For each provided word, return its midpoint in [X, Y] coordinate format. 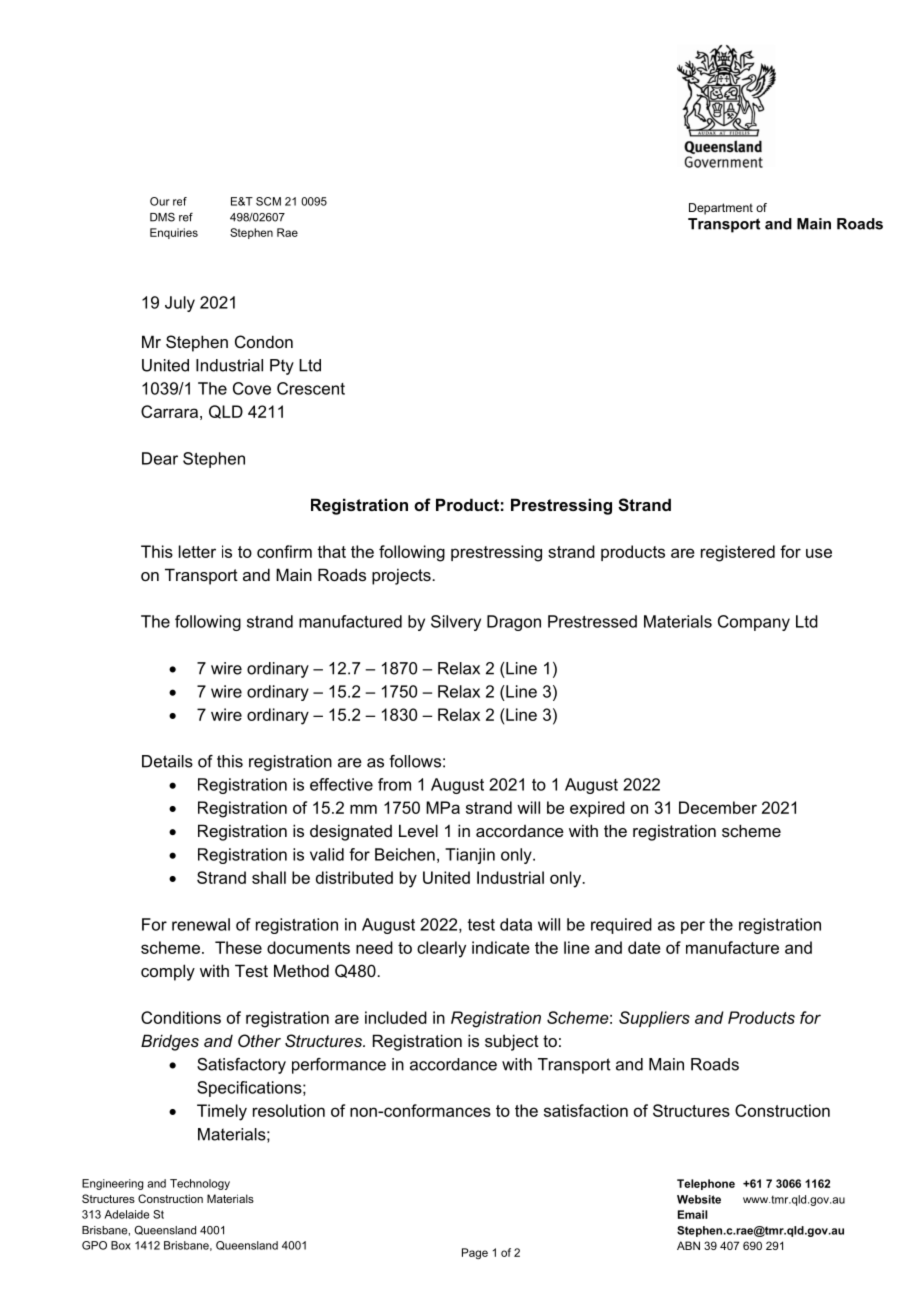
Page [475, 1253]
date [644, 947]
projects [402, 576]
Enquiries [174, 233]
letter [197, 551]
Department [721, 209]
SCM [268, 201]
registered [738, 553]
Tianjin [470, 856]
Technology [200, 1184]
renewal [201, 924]
